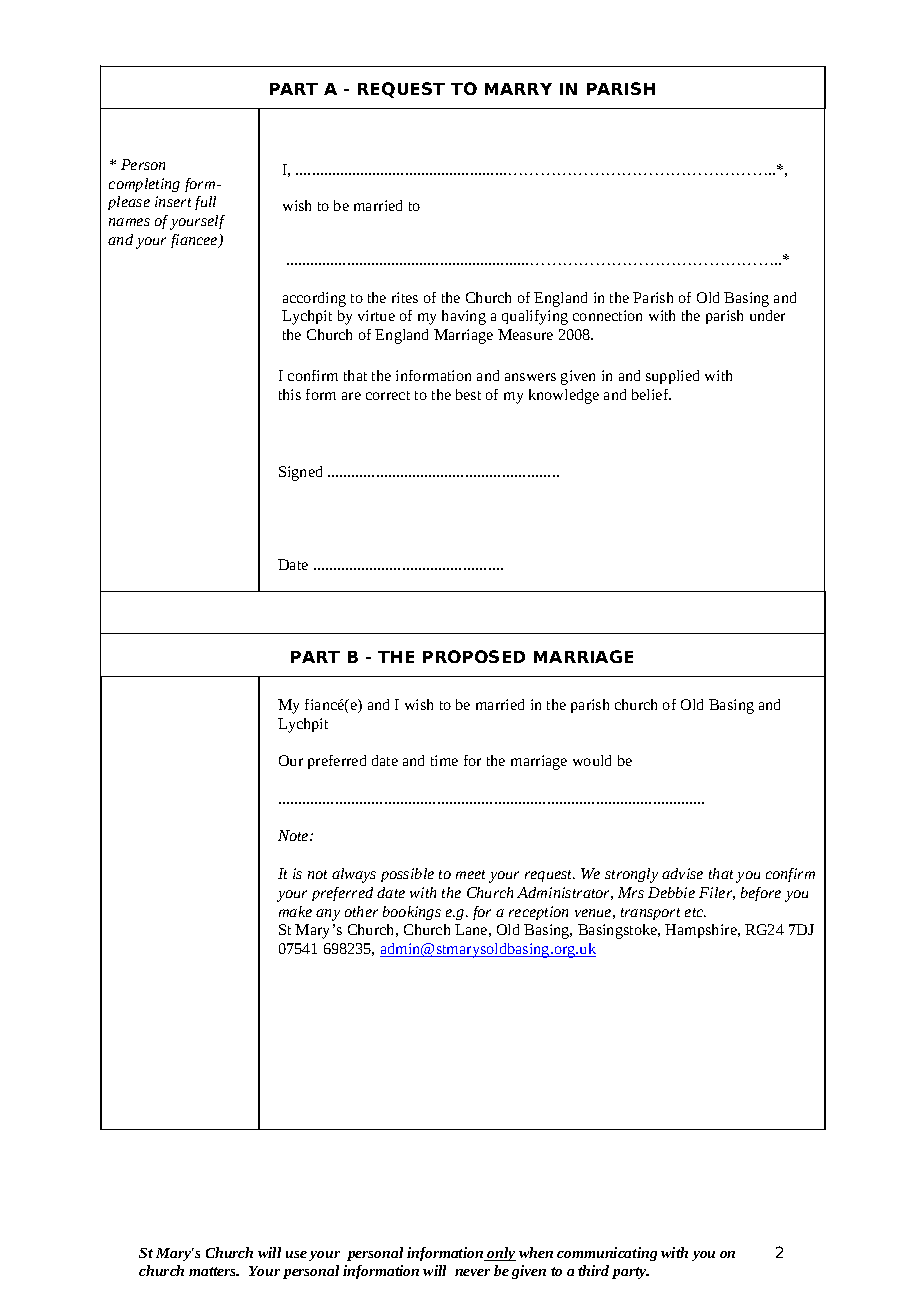  I want to click on never, so click(472, 1272).
